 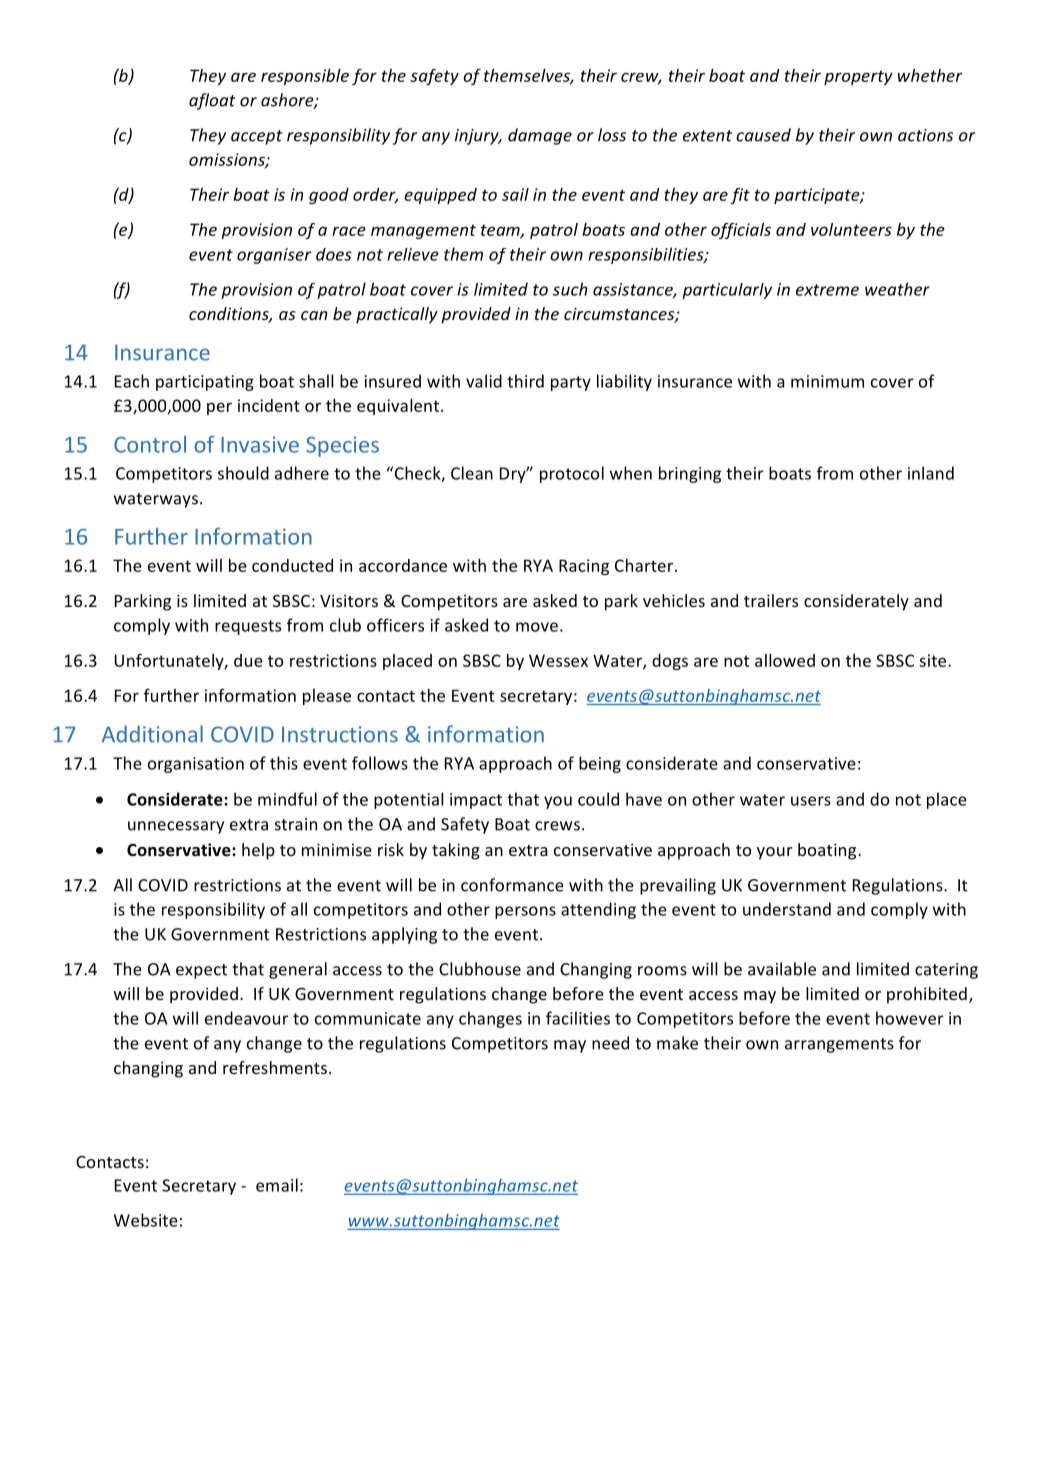 I want to click on conformance, so click(x=512, y=885).
